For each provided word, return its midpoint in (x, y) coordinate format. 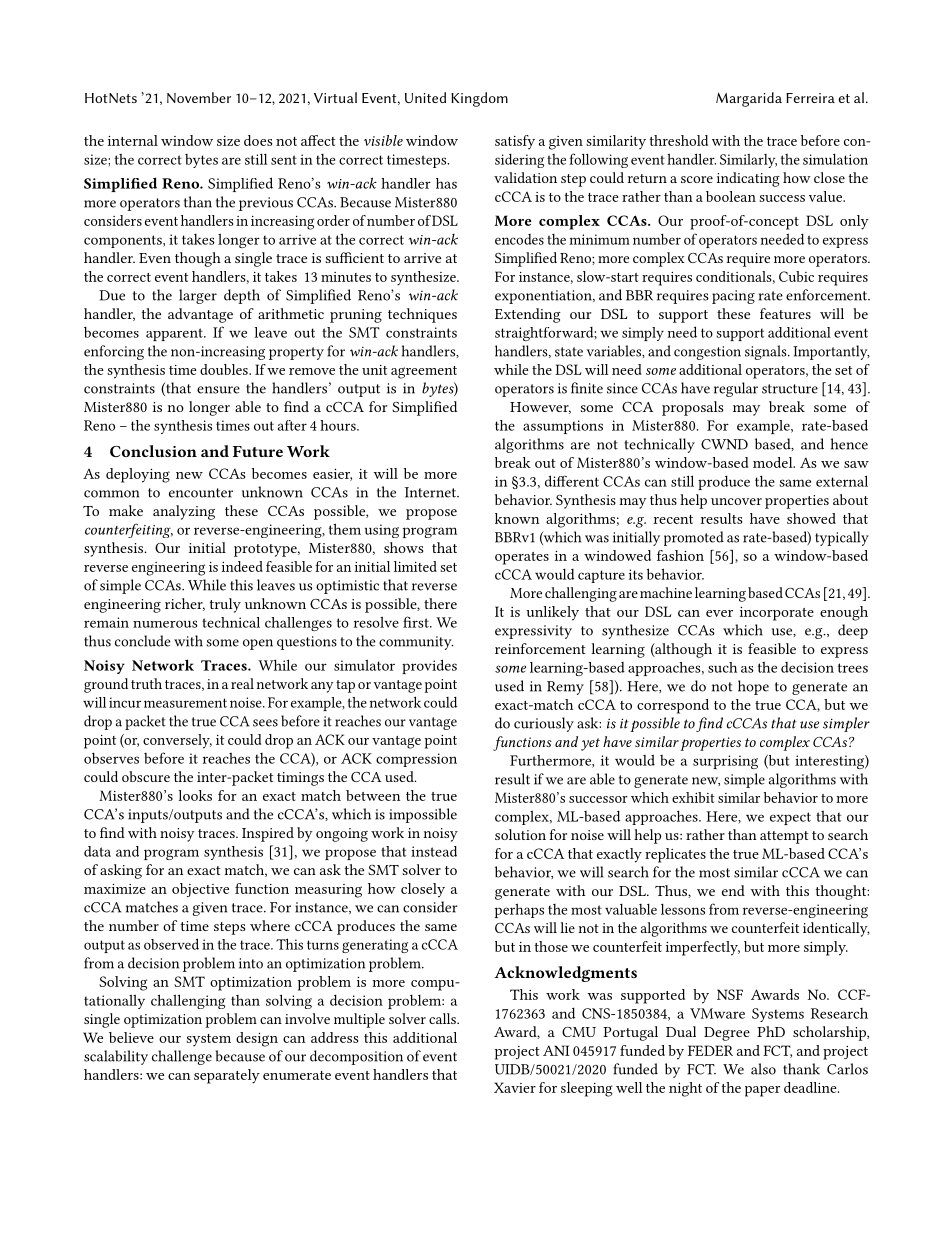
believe (131, 1037)
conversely (177, 741)
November (199, 97)
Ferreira (810, 98)
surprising (725, 762)
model (774, 462)
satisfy (515, 142)
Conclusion (153, 451)
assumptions (563, 427)
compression (416, 760)
